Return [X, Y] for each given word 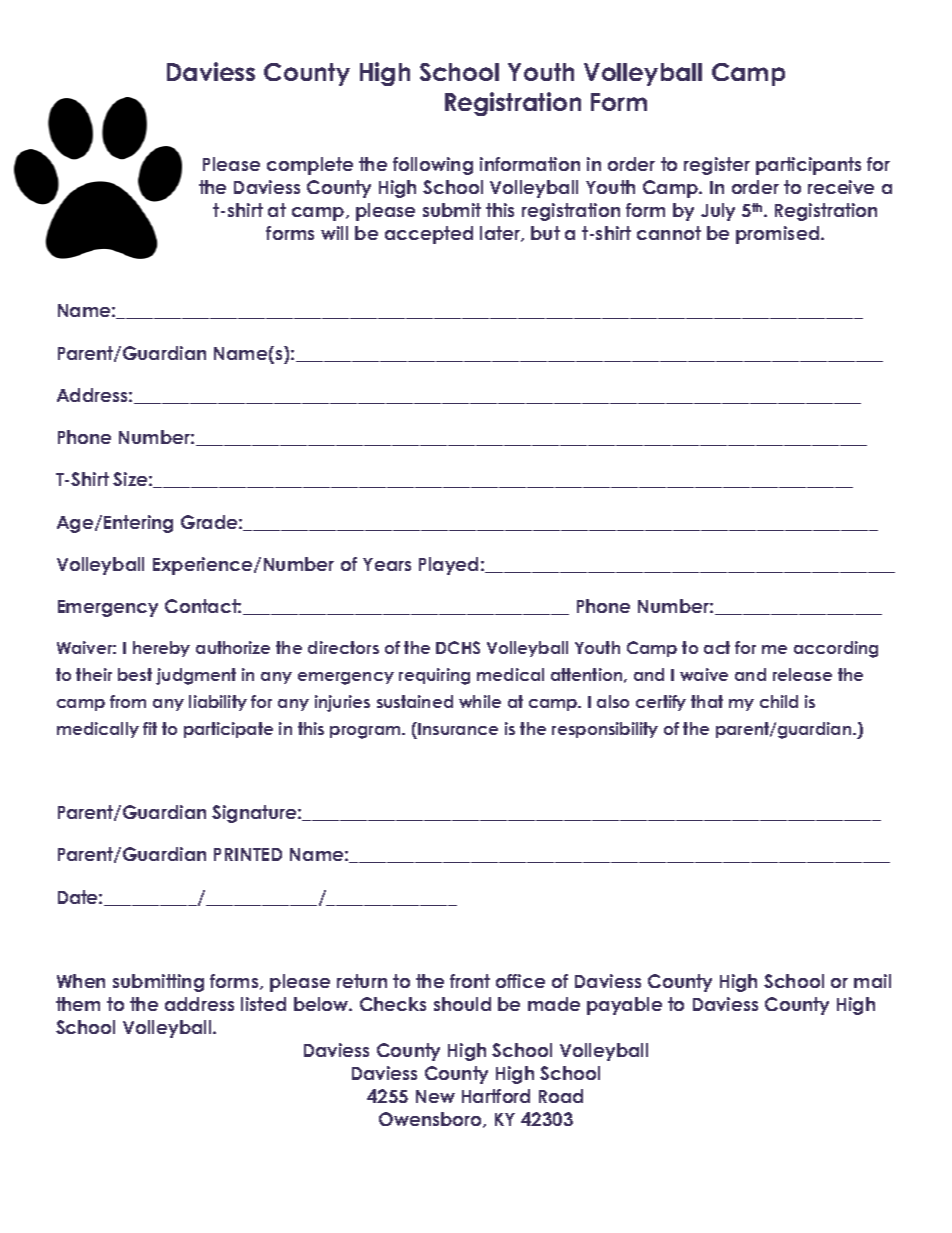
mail [872, 981]
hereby [161, 649]
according [836, 649]
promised [779, 235]
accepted [429, 235]
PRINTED [248, 854]
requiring [434, 676]
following [433, 166]
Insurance [458, 729]
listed [263, 1004]
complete [310, 166]
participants [808, 166]
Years [387, 564]
